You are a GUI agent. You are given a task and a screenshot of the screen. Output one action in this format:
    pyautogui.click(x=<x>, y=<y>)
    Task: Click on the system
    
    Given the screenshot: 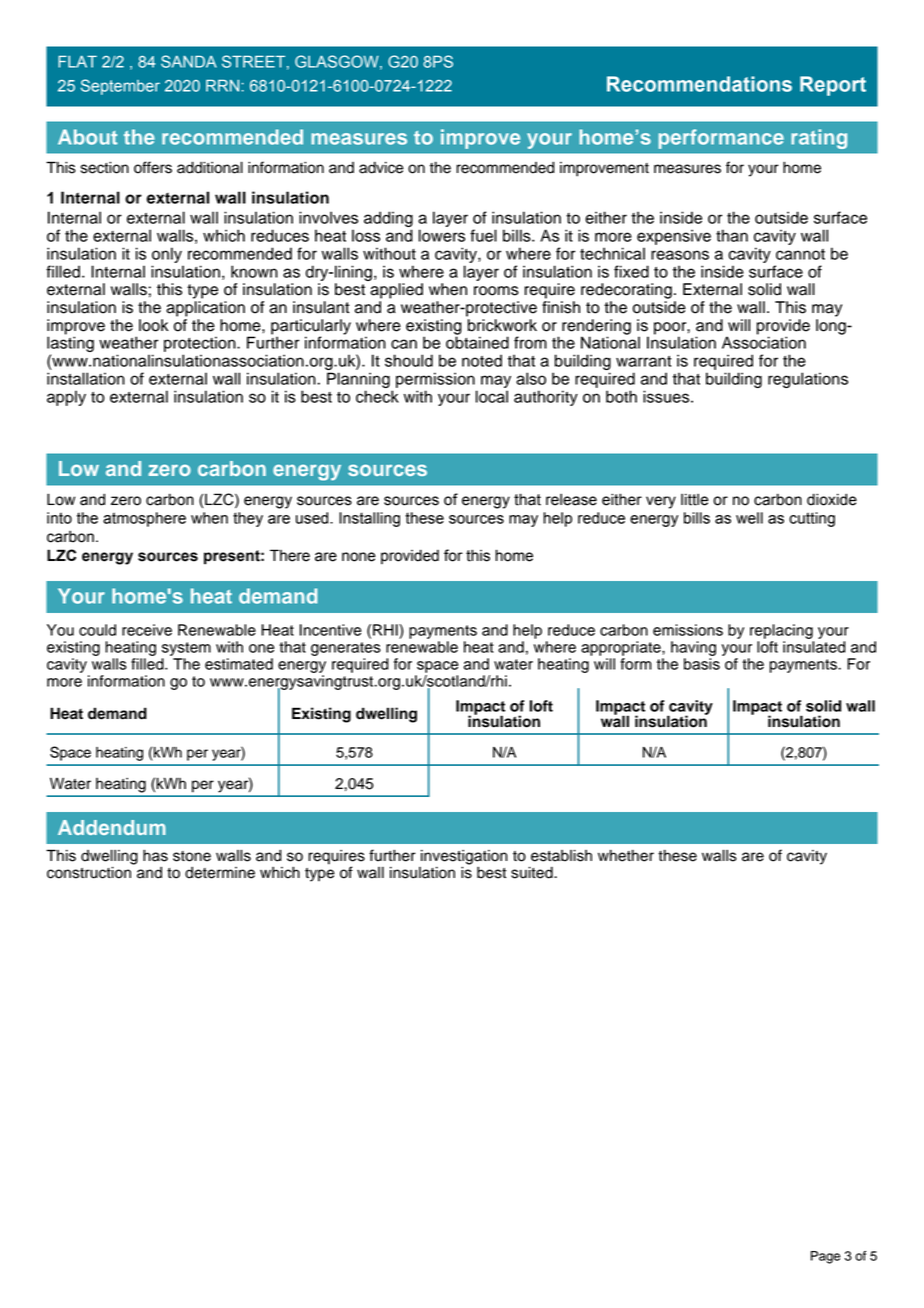 What is the action you would take?
    pyautogui.click(x=186, y=649)
